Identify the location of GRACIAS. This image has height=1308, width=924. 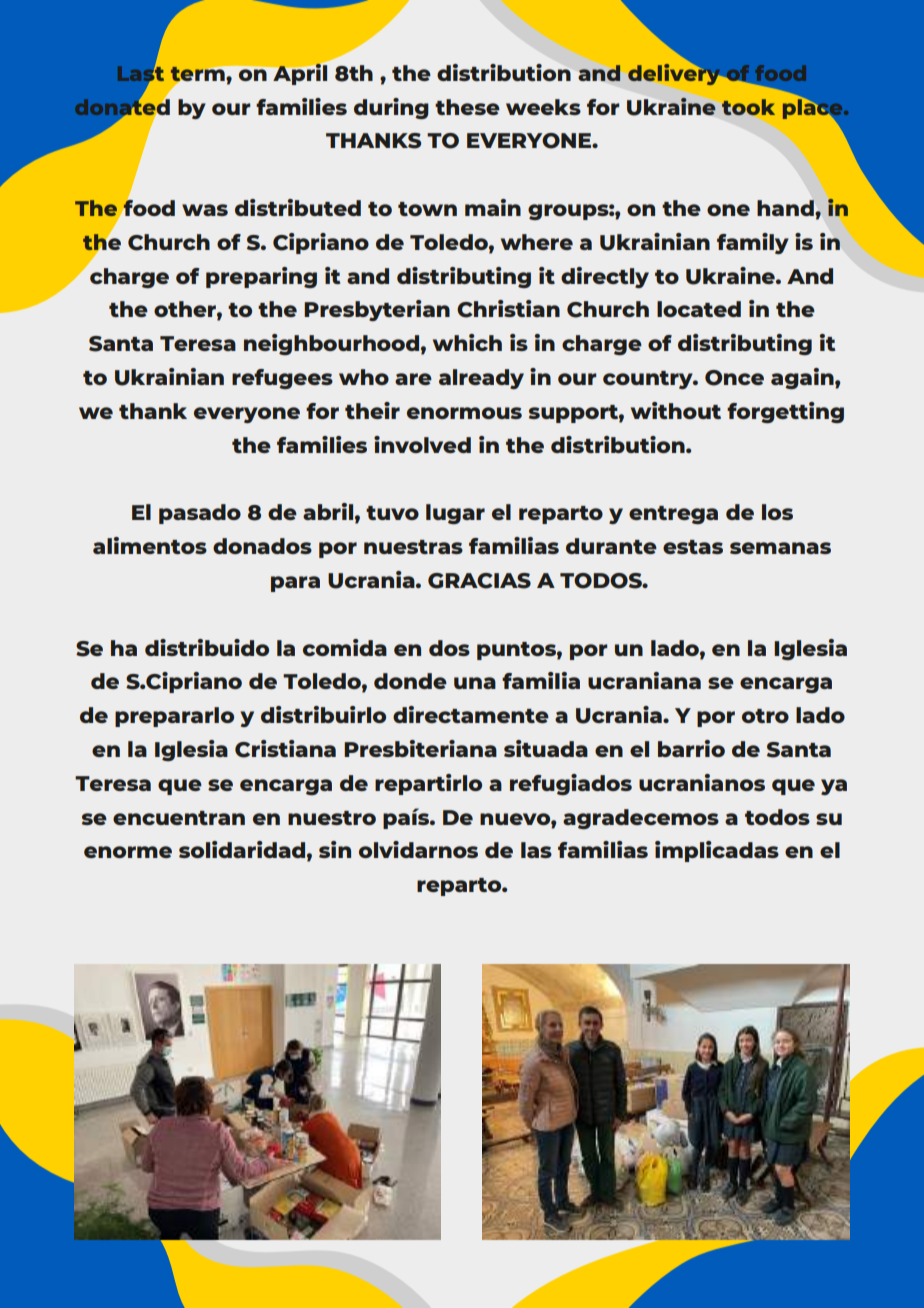
(479, 581).
